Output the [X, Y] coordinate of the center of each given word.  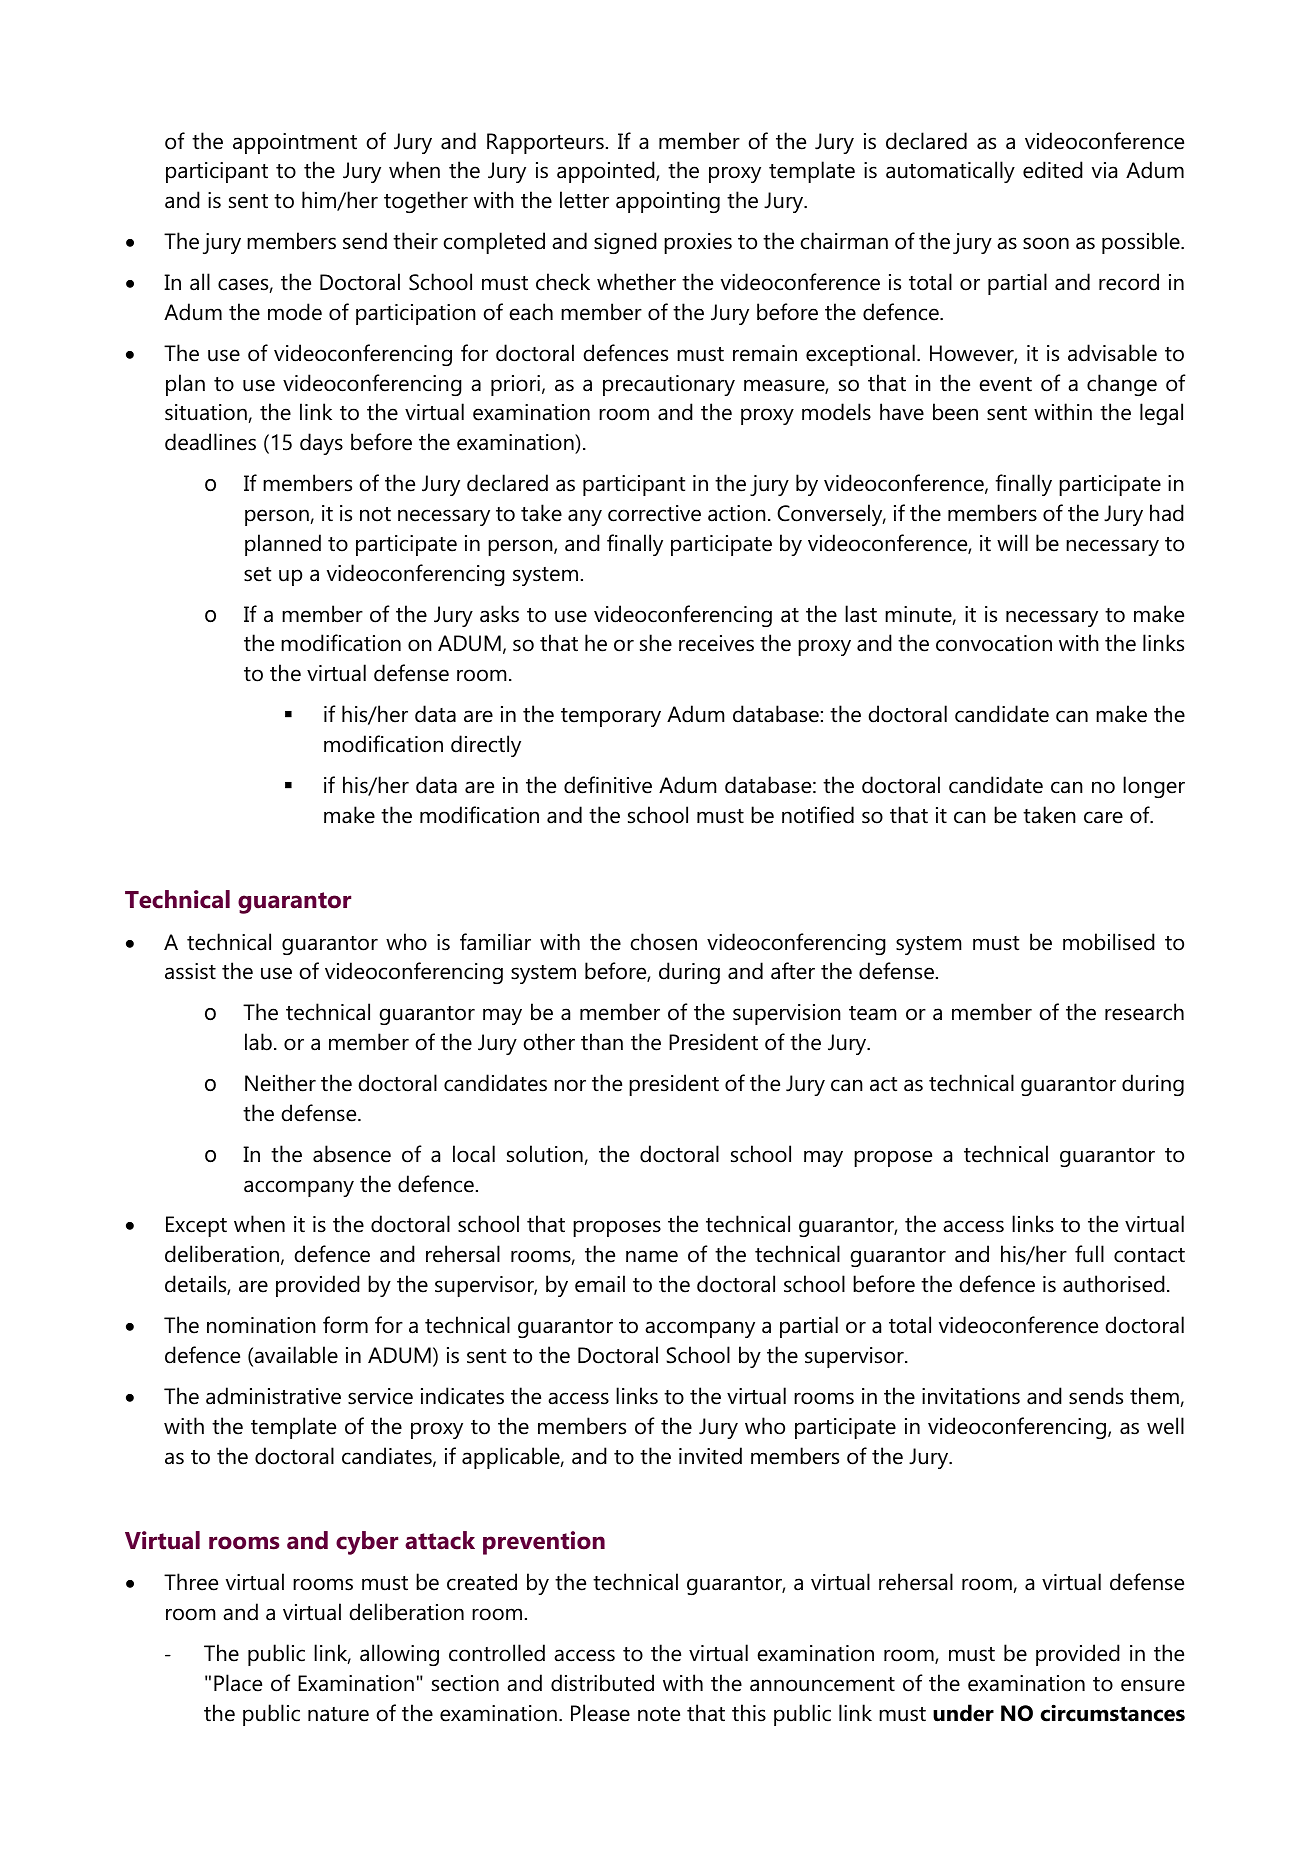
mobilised [1109, 942]
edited [1053, 170]
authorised [1114, 1284]
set [257, 574]
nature [338, 1714]
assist [190, 971]
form [345, 1325]
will [1012, 542]
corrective [654, 513]
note [659, 1714]
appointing [668, 202]
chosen [663, 942]
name [652, 1256]
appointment [295, 143]
